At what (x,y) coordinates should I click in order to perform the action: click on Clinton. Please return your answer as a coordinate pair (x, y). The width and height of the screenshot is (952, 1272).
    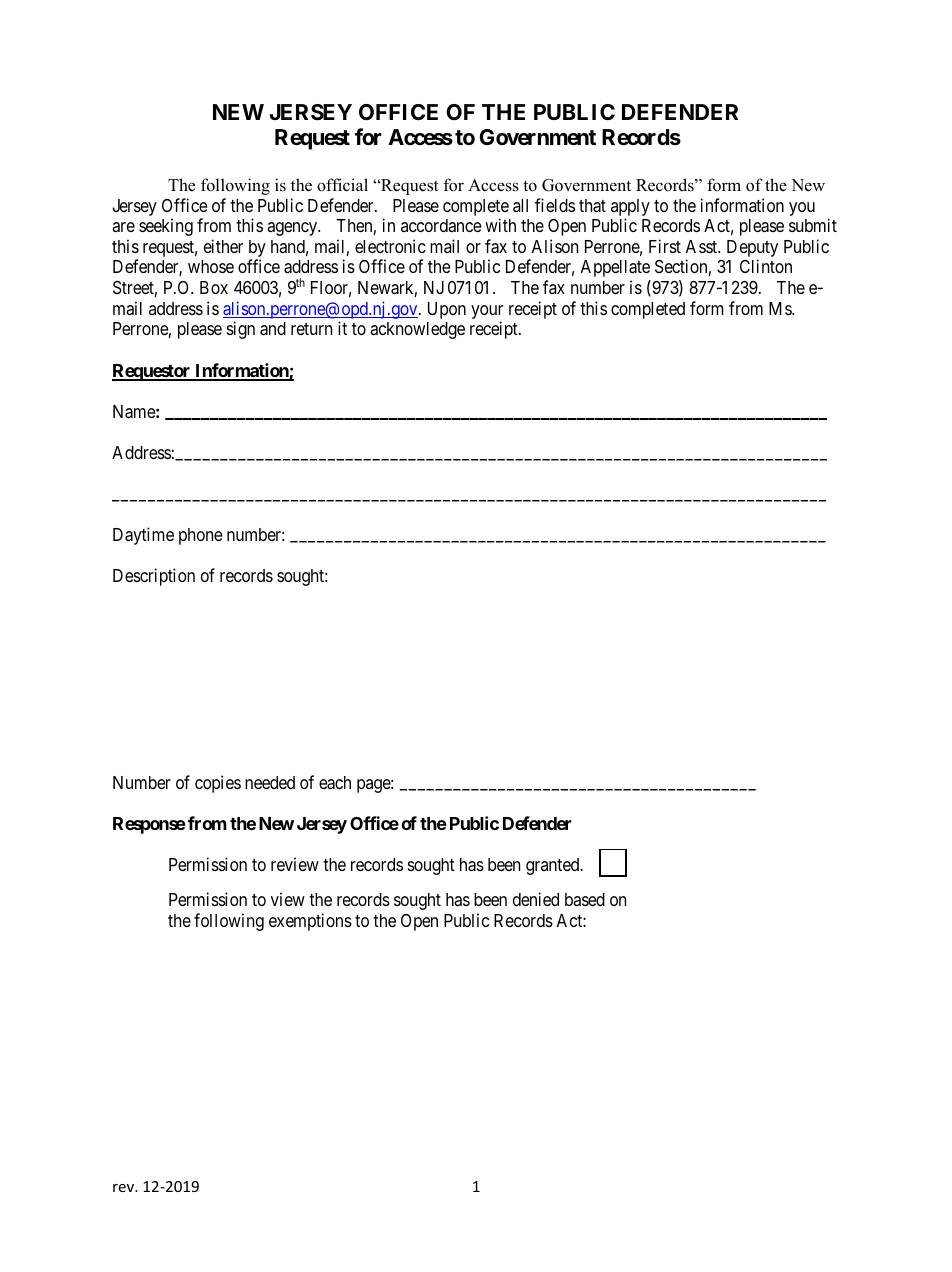
    Looking at the image, I should click on (766, 266).
